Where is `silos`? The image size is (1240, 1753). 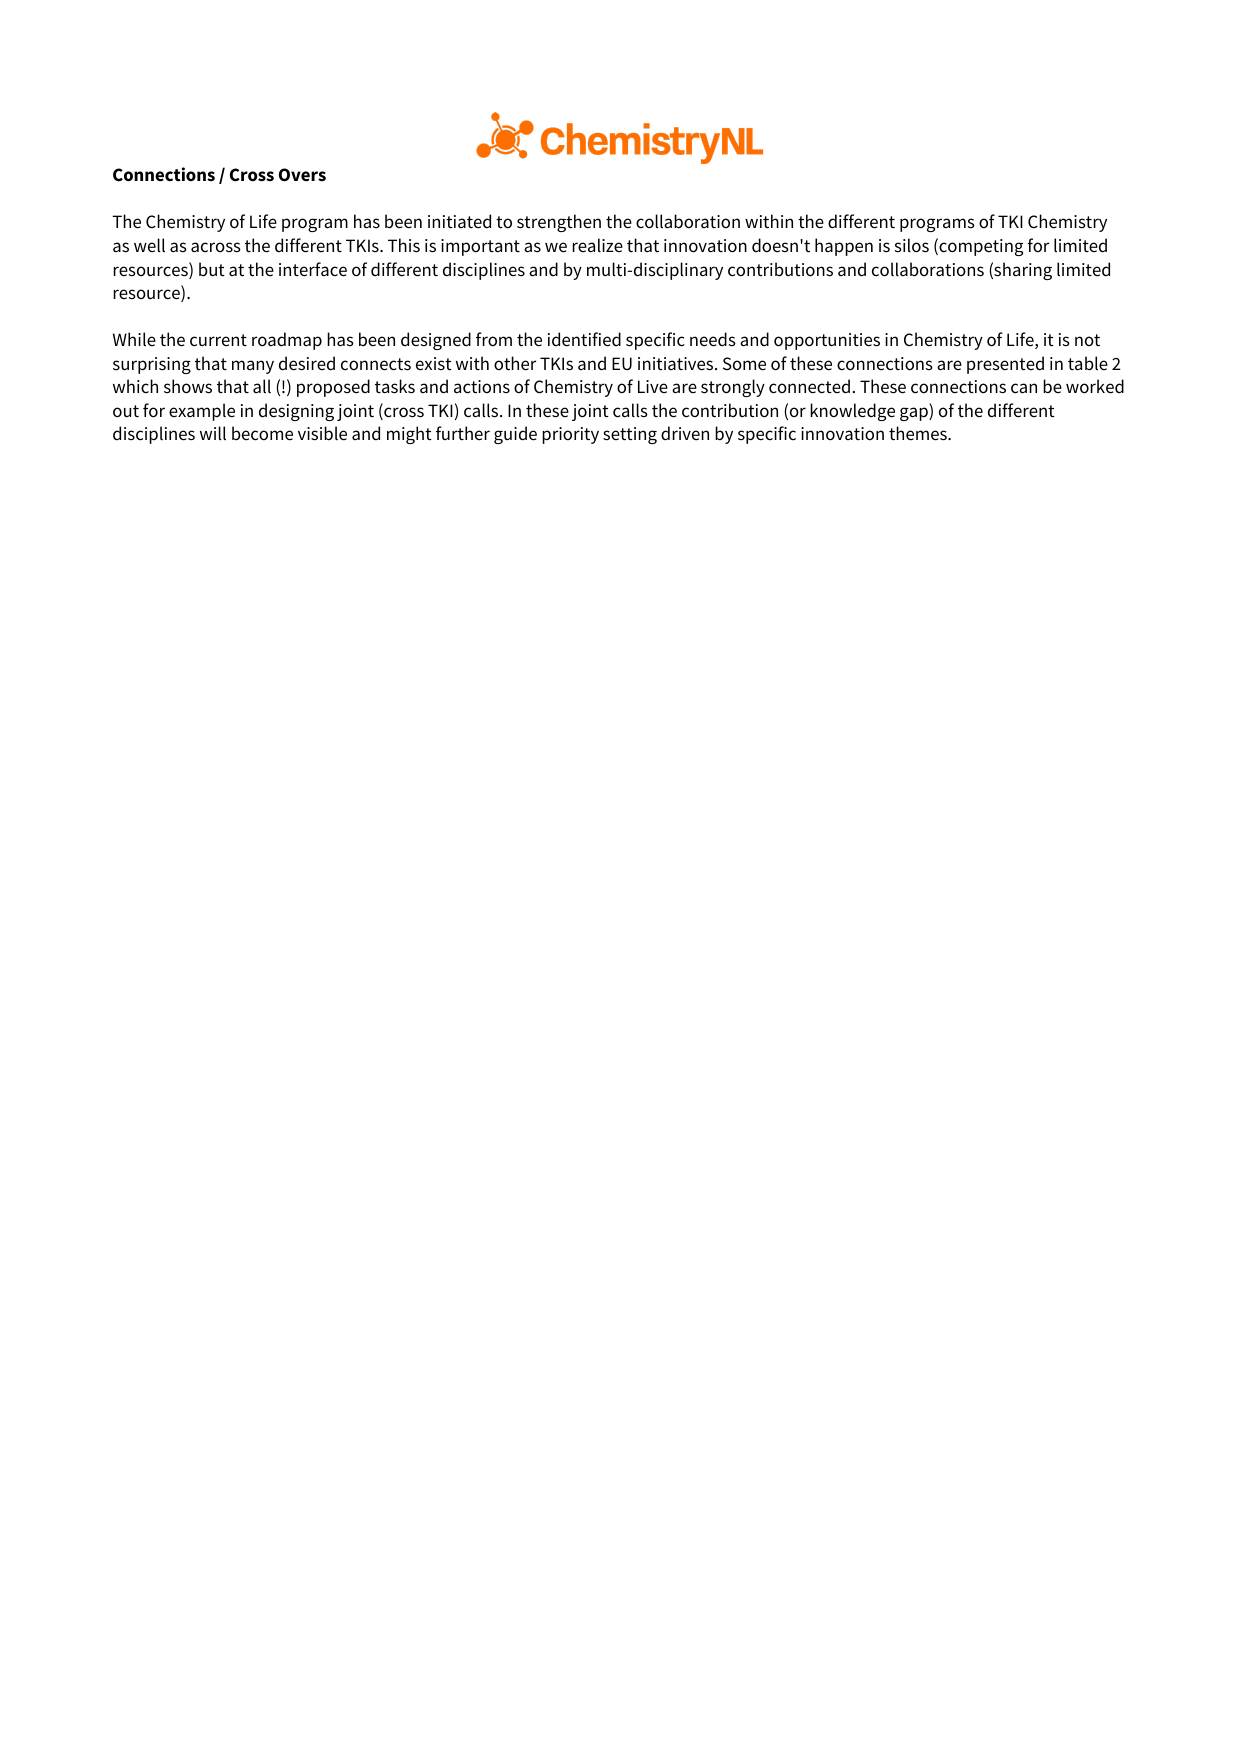 silos is located at coordinates (912, 245).
